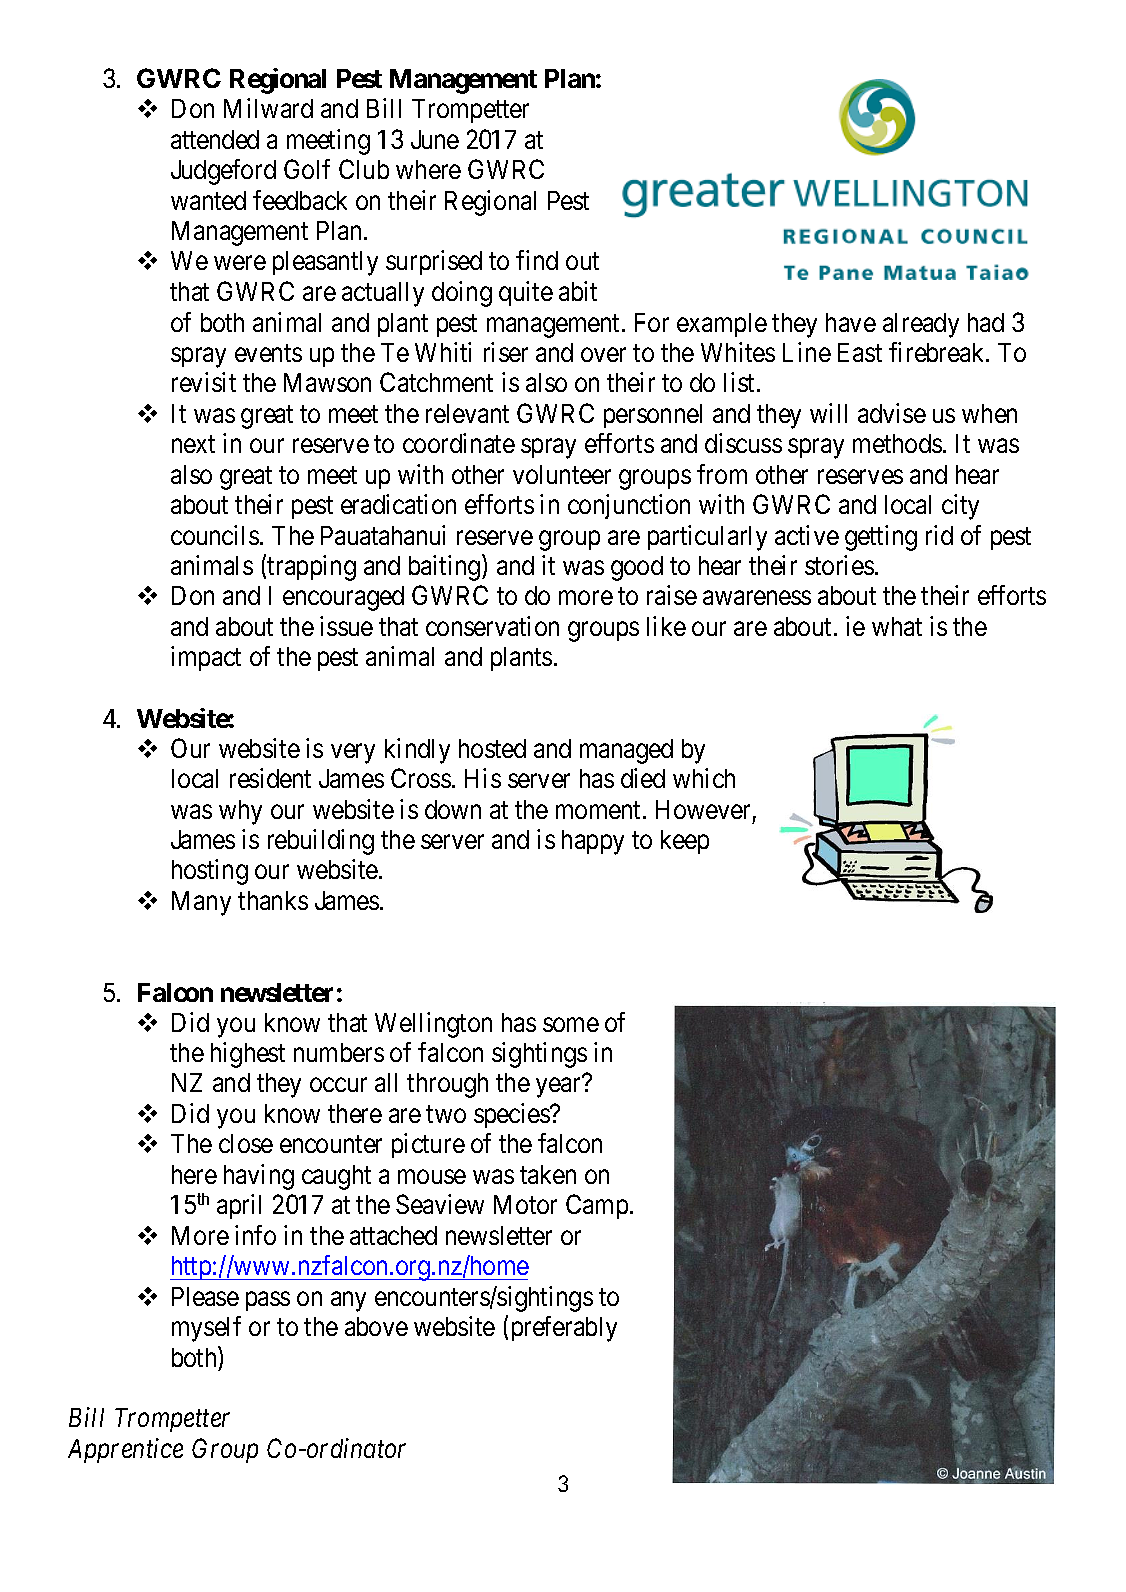  Describe the element at coordinates (597, 1206) in the screenshot. I see `Camp` at that location.
